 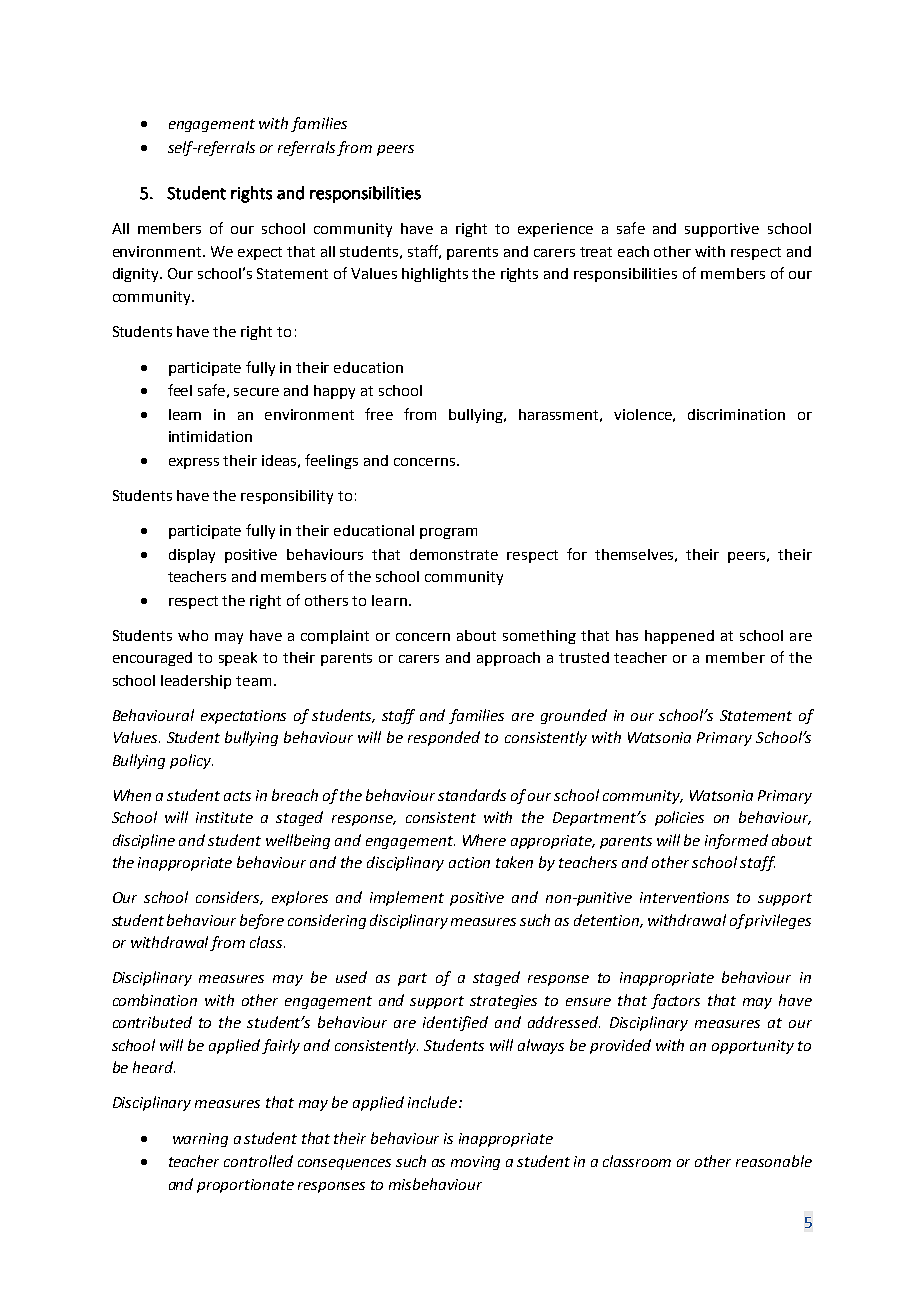 I want to click on reasonable, so click(x=774, y=1161).
